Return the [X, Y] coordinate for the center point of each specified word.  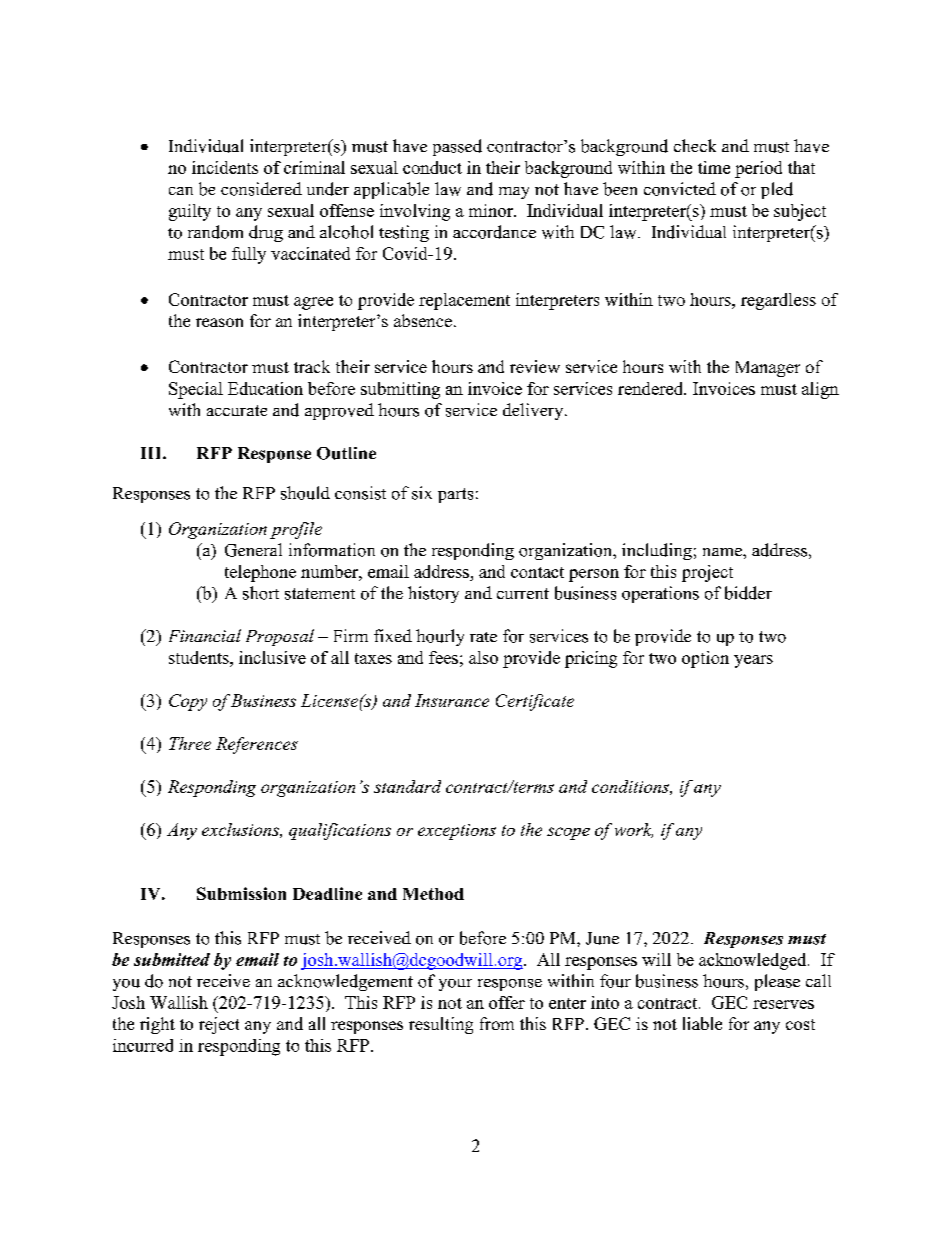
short [261, 593]
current [523, 593]
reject [219, 1025]
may [514, 193]
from [497, 1023]
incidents [225, 167]
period [758, 169]
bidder [748, 593]
